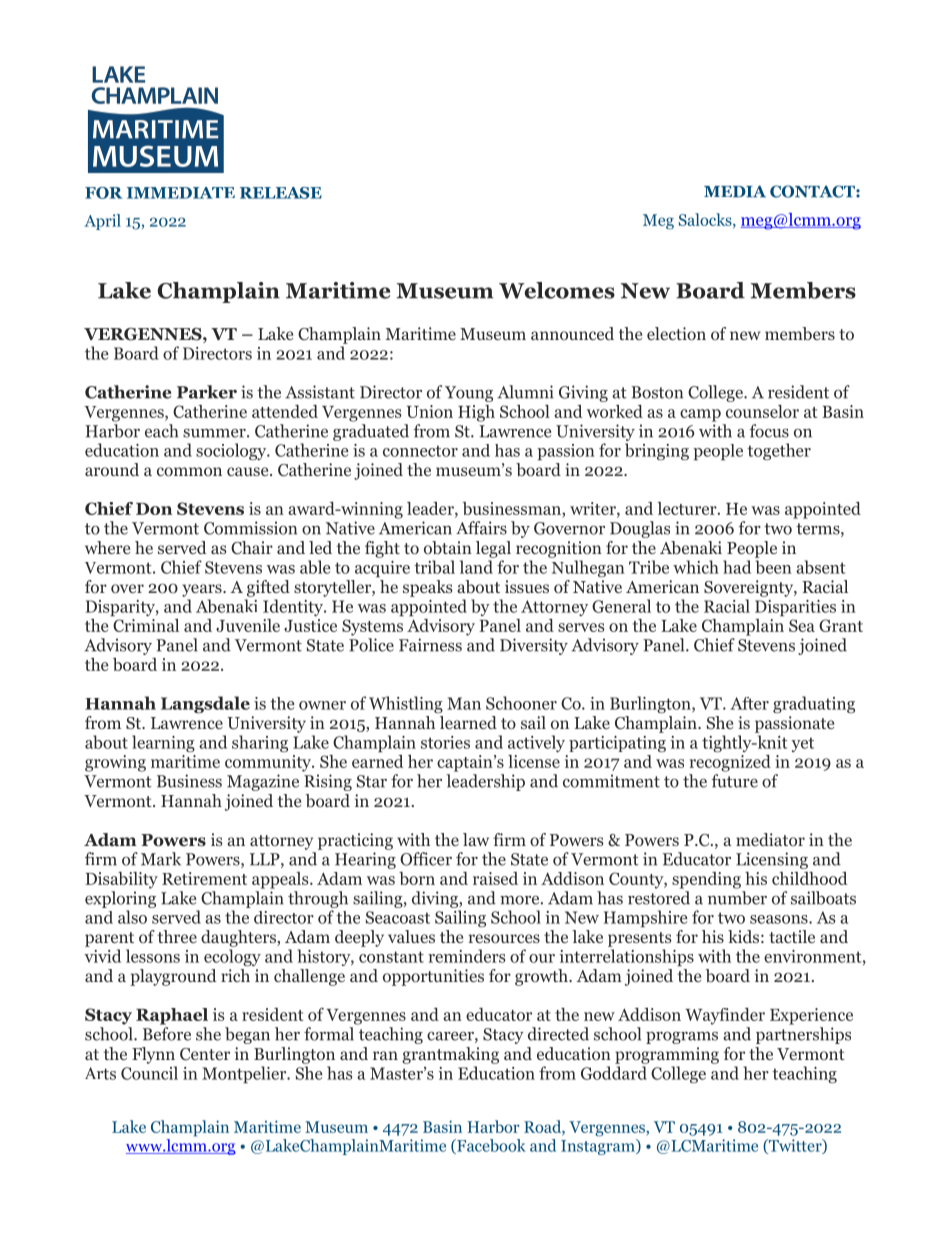  I want to click on Young, so click(469, 394).
